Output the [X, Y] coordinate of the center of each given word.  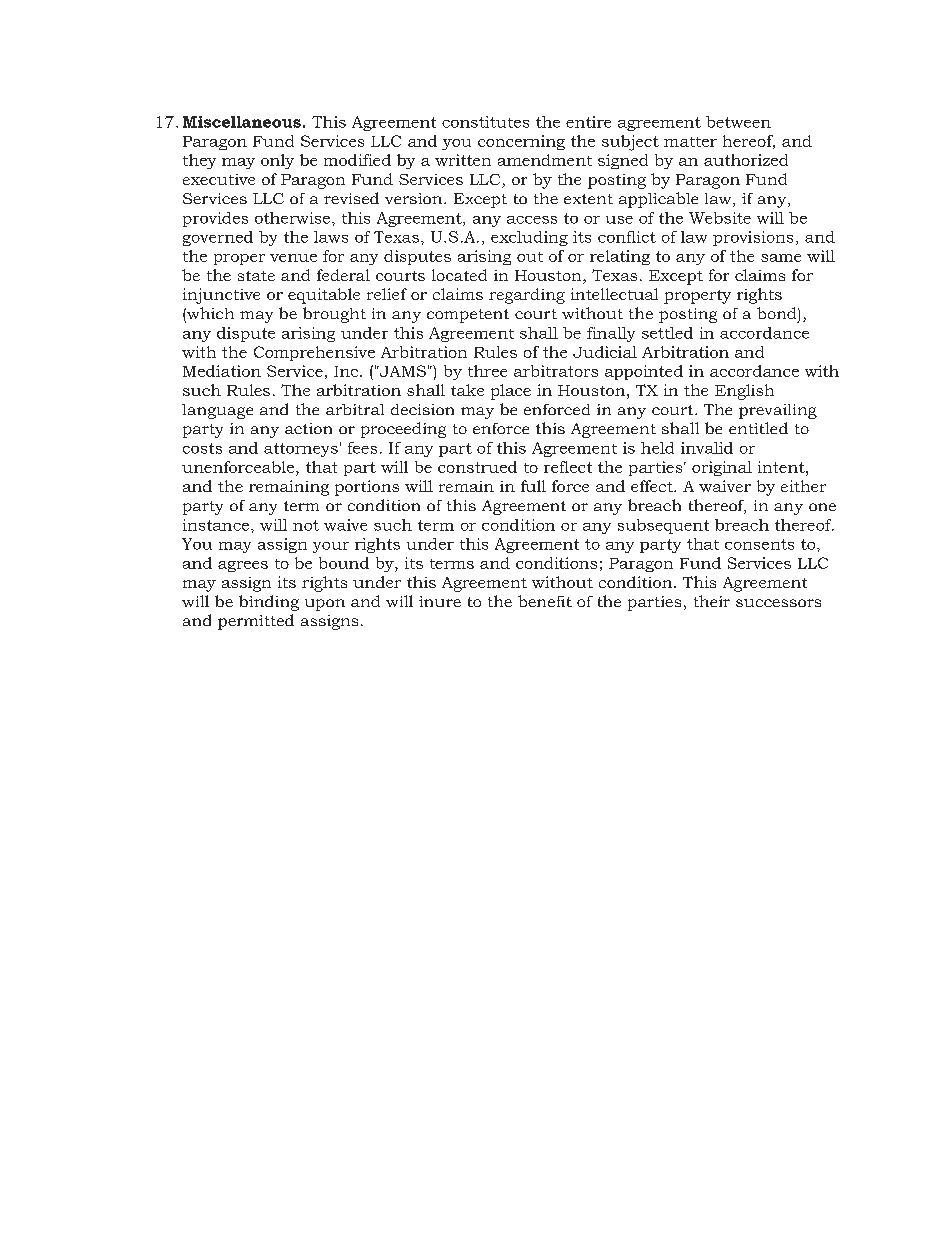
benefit [545, 601]
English [744, 392]
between [738, 122]
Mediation [222, 371]
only [277, 161]
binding [269, 603]
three [487, 371]
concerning [521, 142]
